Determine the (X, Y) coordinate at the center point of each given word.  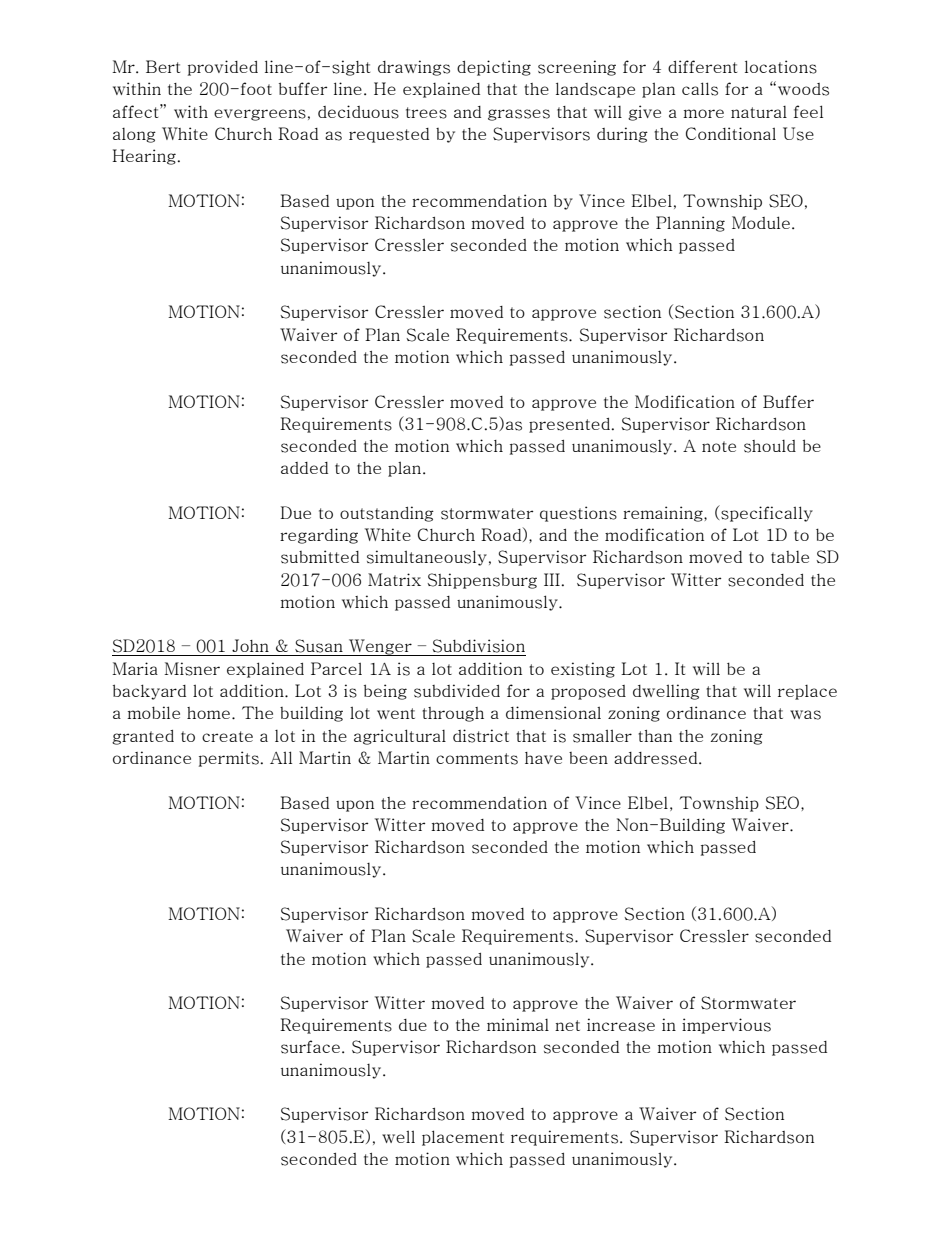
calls (700, 89)
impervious (726, 1026)
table (790, 557)
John (250, 645)
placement (463, 1138)
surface (310, 1047)
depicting (494, 68)
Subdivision (478, 646)
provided (223, 68)
